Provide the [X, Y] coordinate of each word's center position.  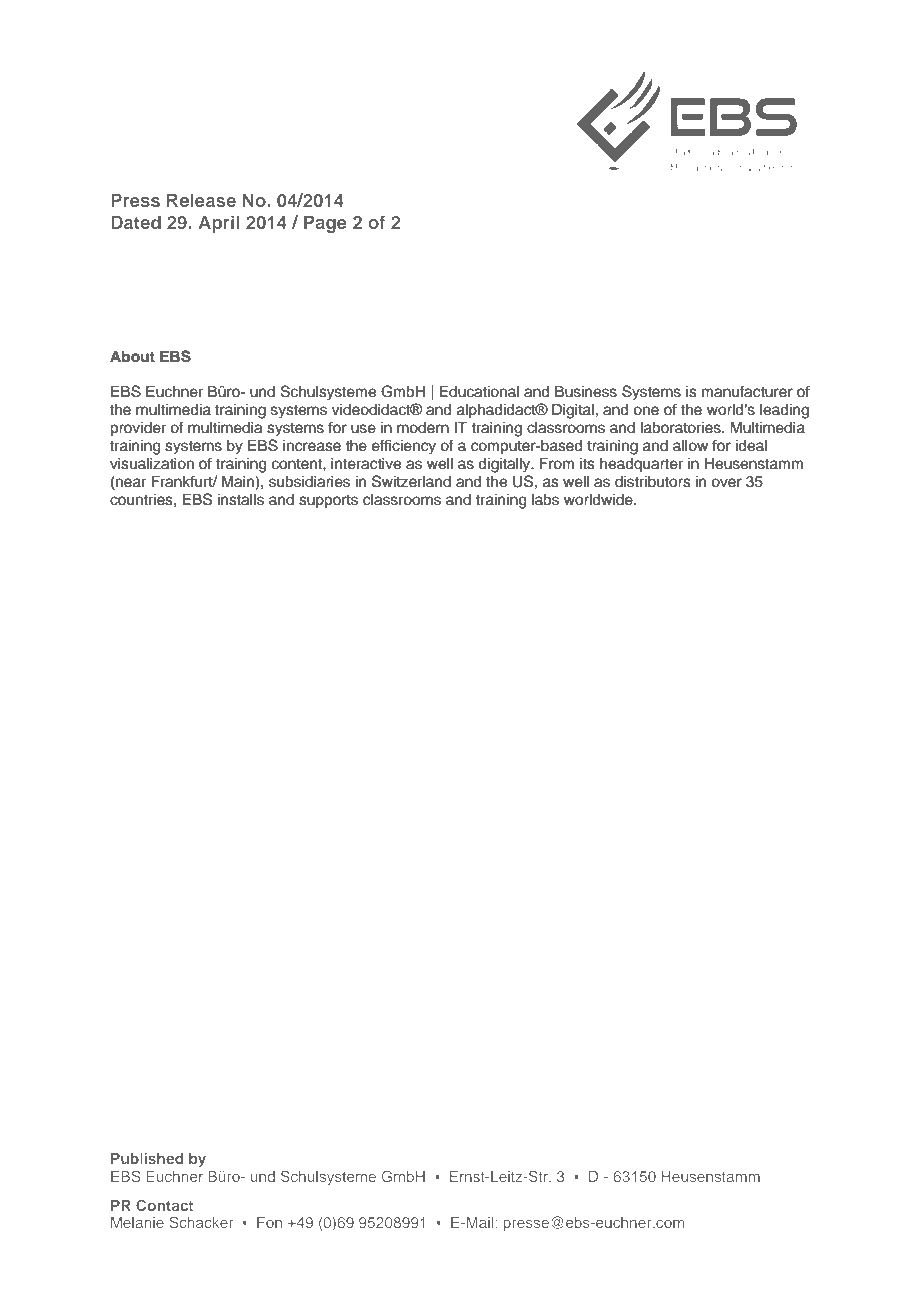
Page [325, 224]
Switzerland [411, 481]
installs [241, 500]
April [218, 224]
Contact [164, 1205]
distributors [653, 482]
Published [147, 1158]
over [726, 483]
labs [545, 500]
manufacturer [747, 391]
